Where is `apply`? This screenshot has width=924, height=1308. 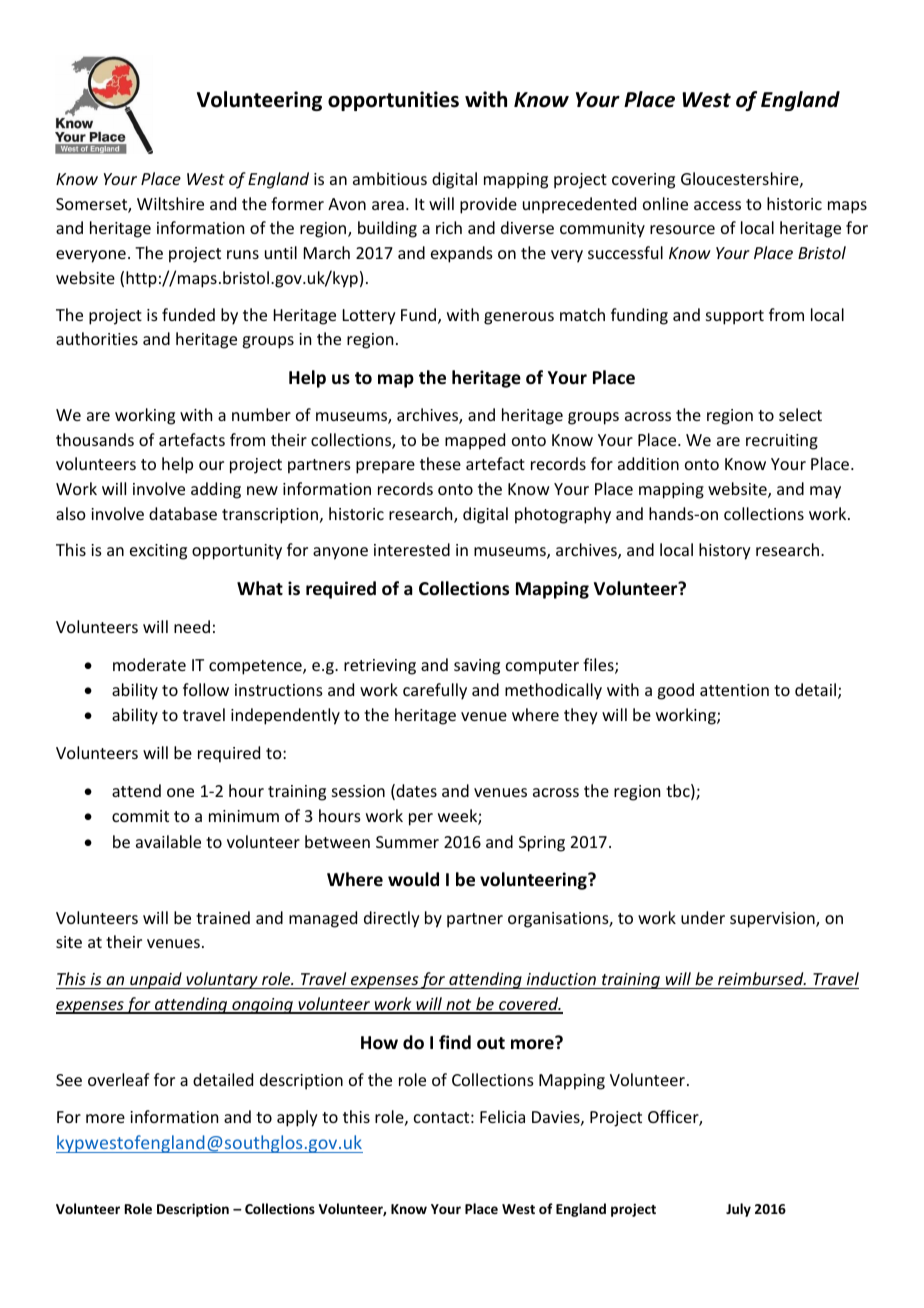 apply is located at coordinates (297, 1118).
